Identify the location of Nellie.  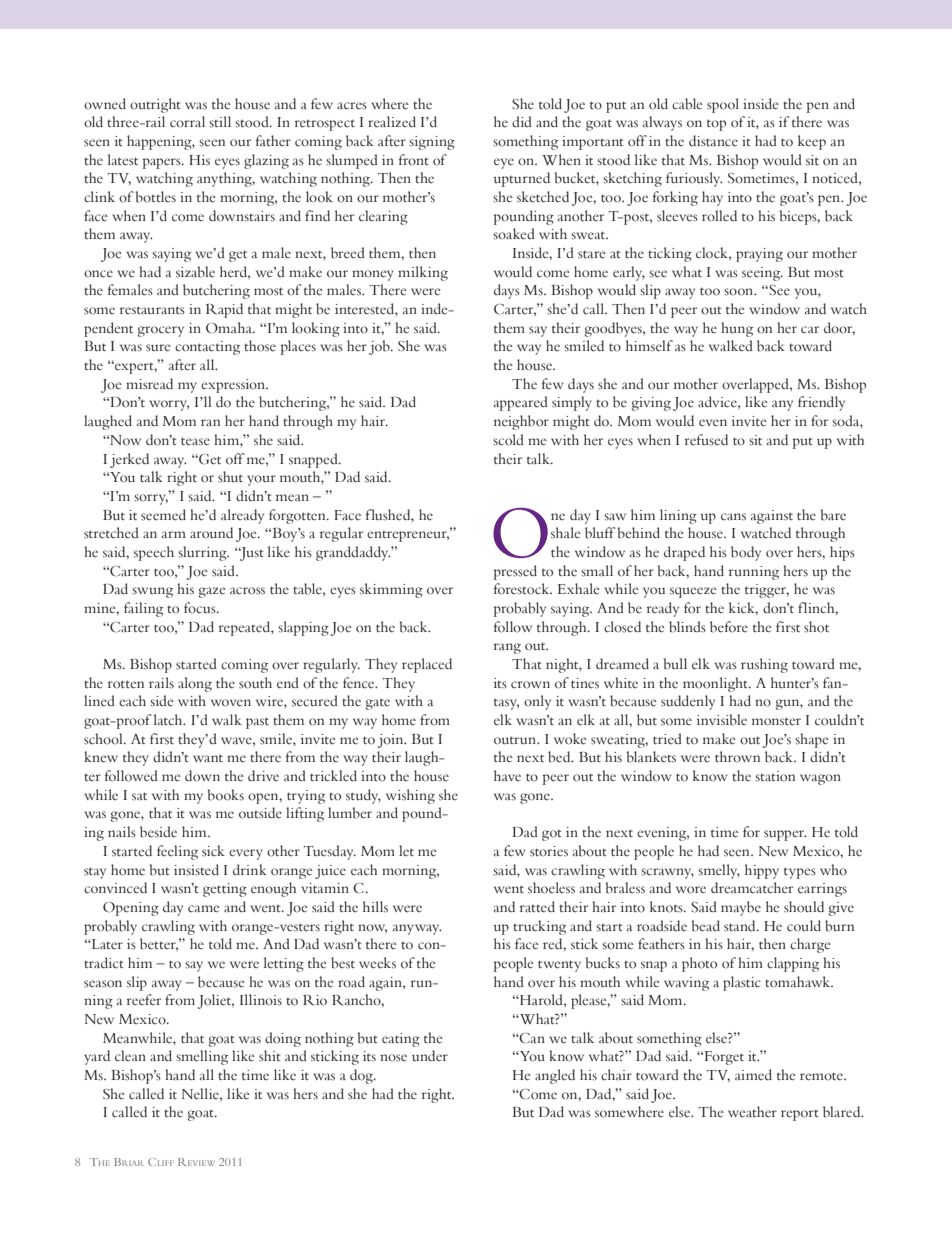
(201, 1094).
